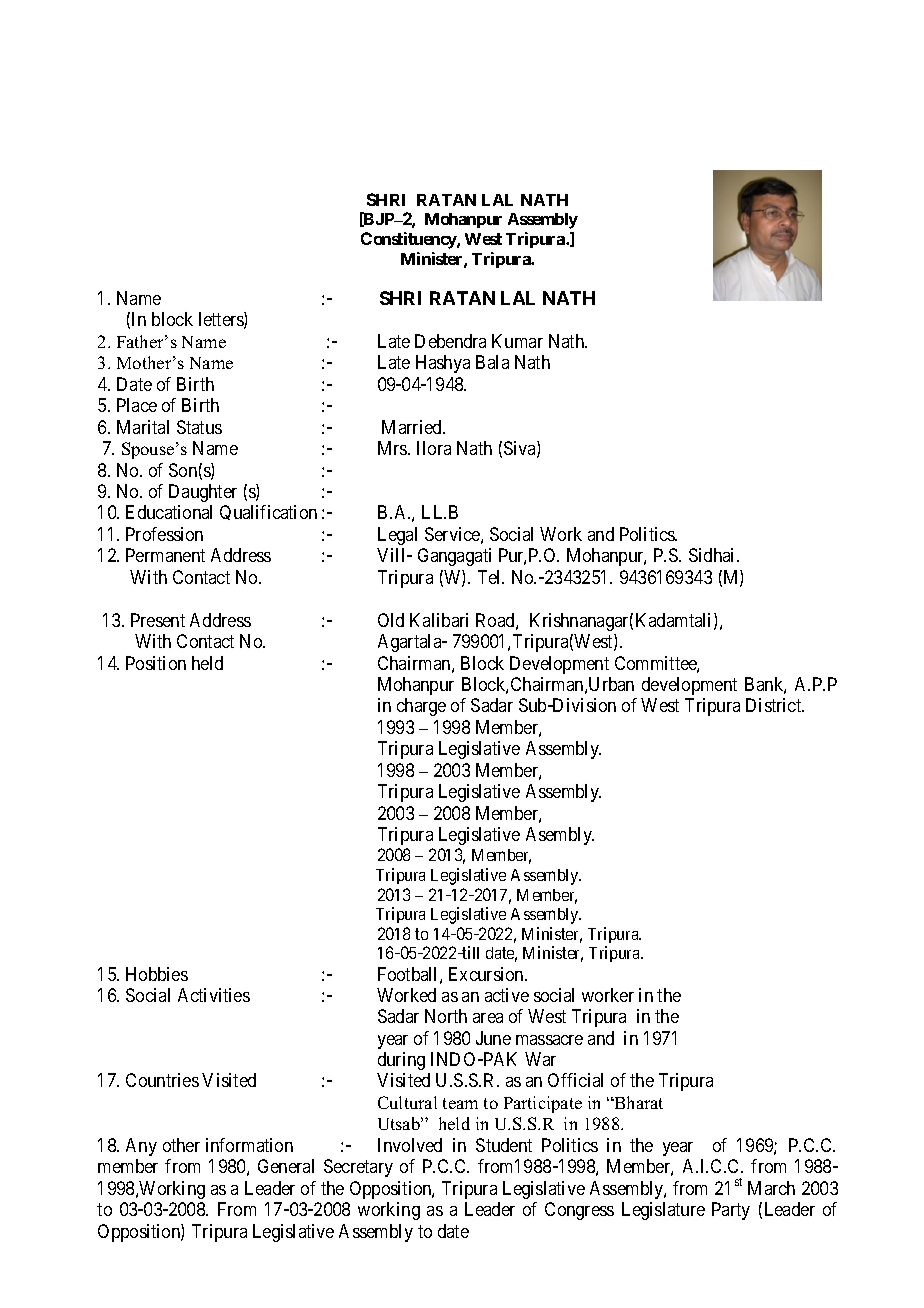 Image resolution: width=924 pixels, height=1308 pixels. I want to click on Permanent, so click(165, 555).
